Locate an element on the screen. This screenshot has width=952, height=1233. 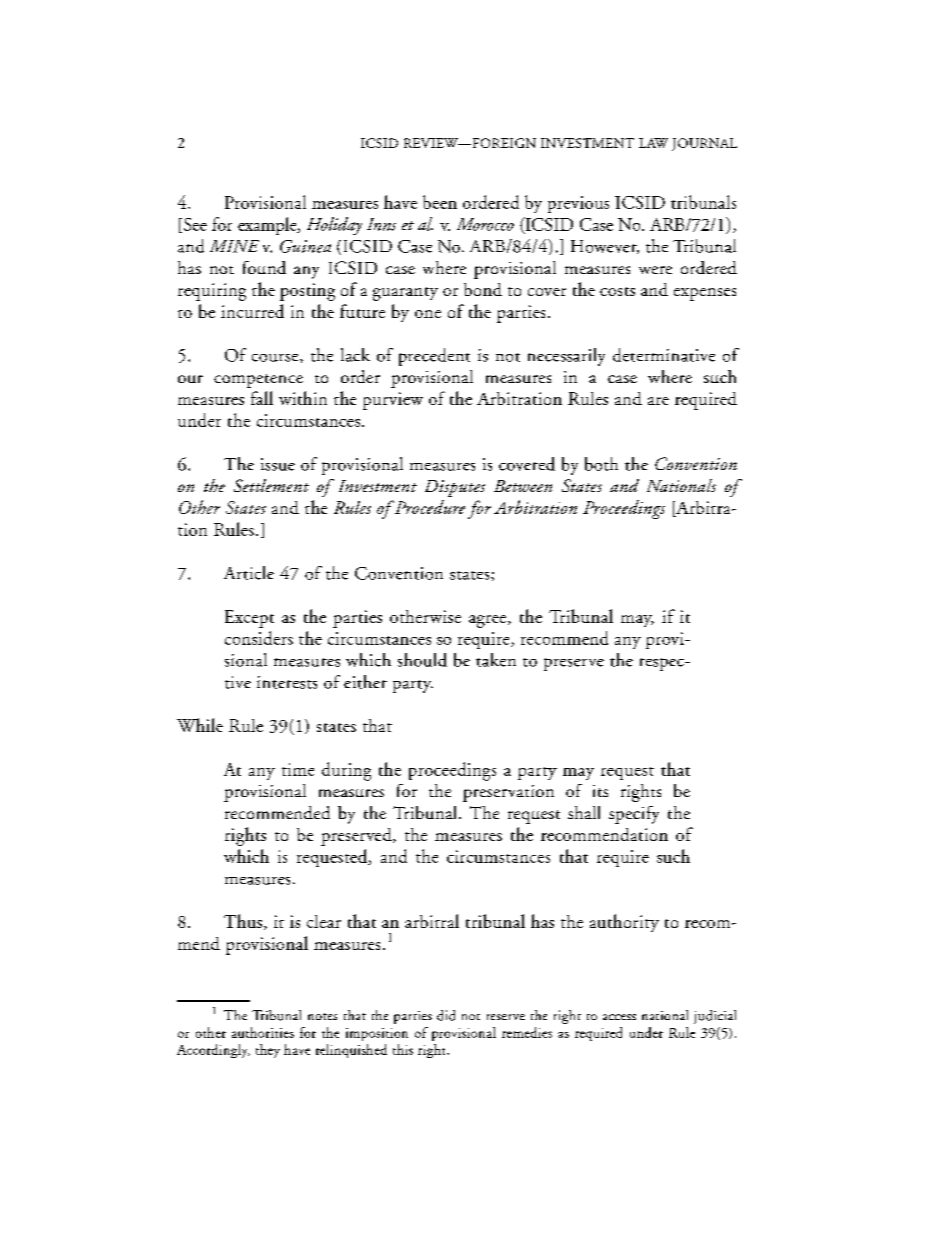
Disputes is located at coordinates (455, 488).
